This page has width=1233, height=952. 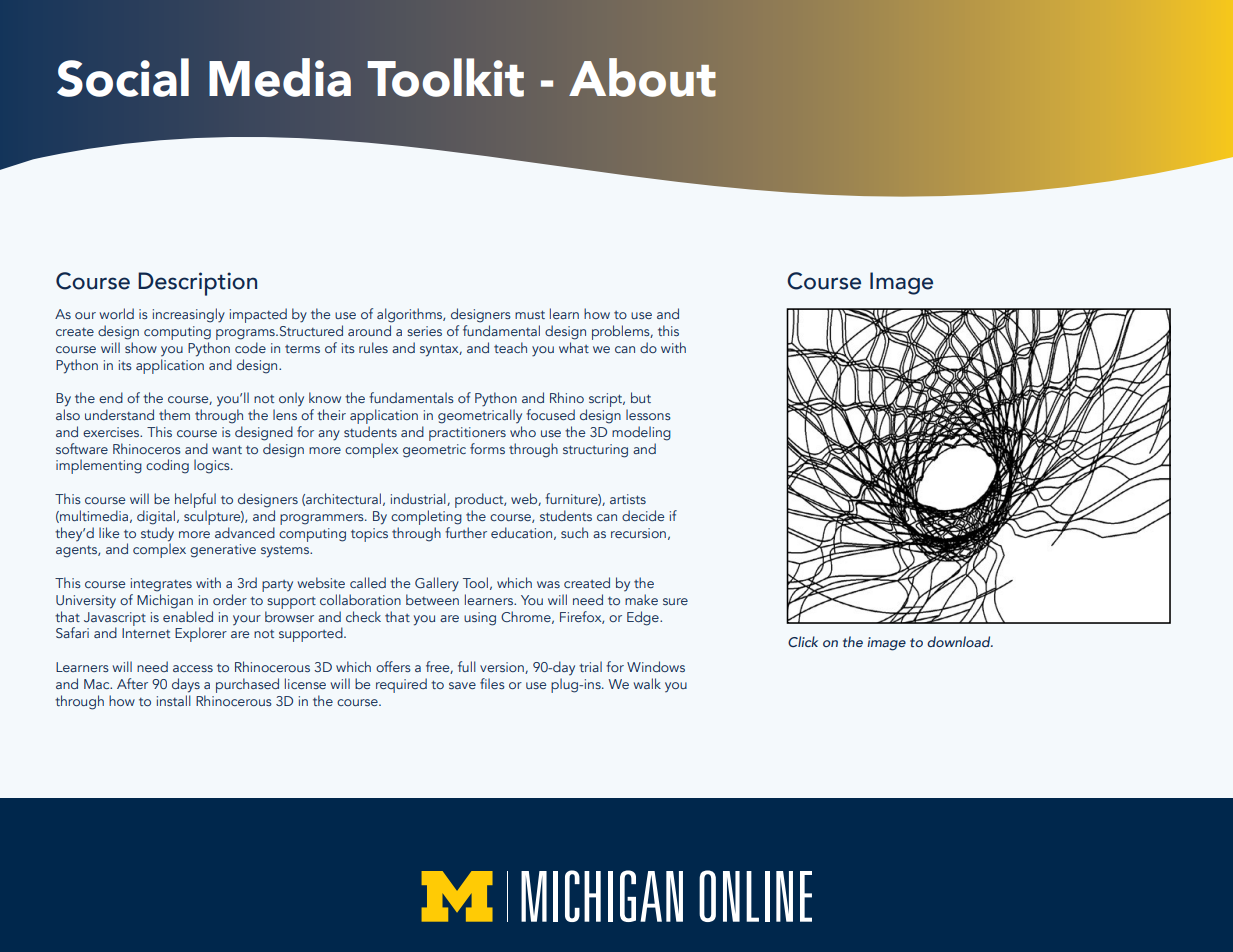 What do you see at coordinates (530, 314) in the page?
I see `must` at bounding box center [530, 314].
